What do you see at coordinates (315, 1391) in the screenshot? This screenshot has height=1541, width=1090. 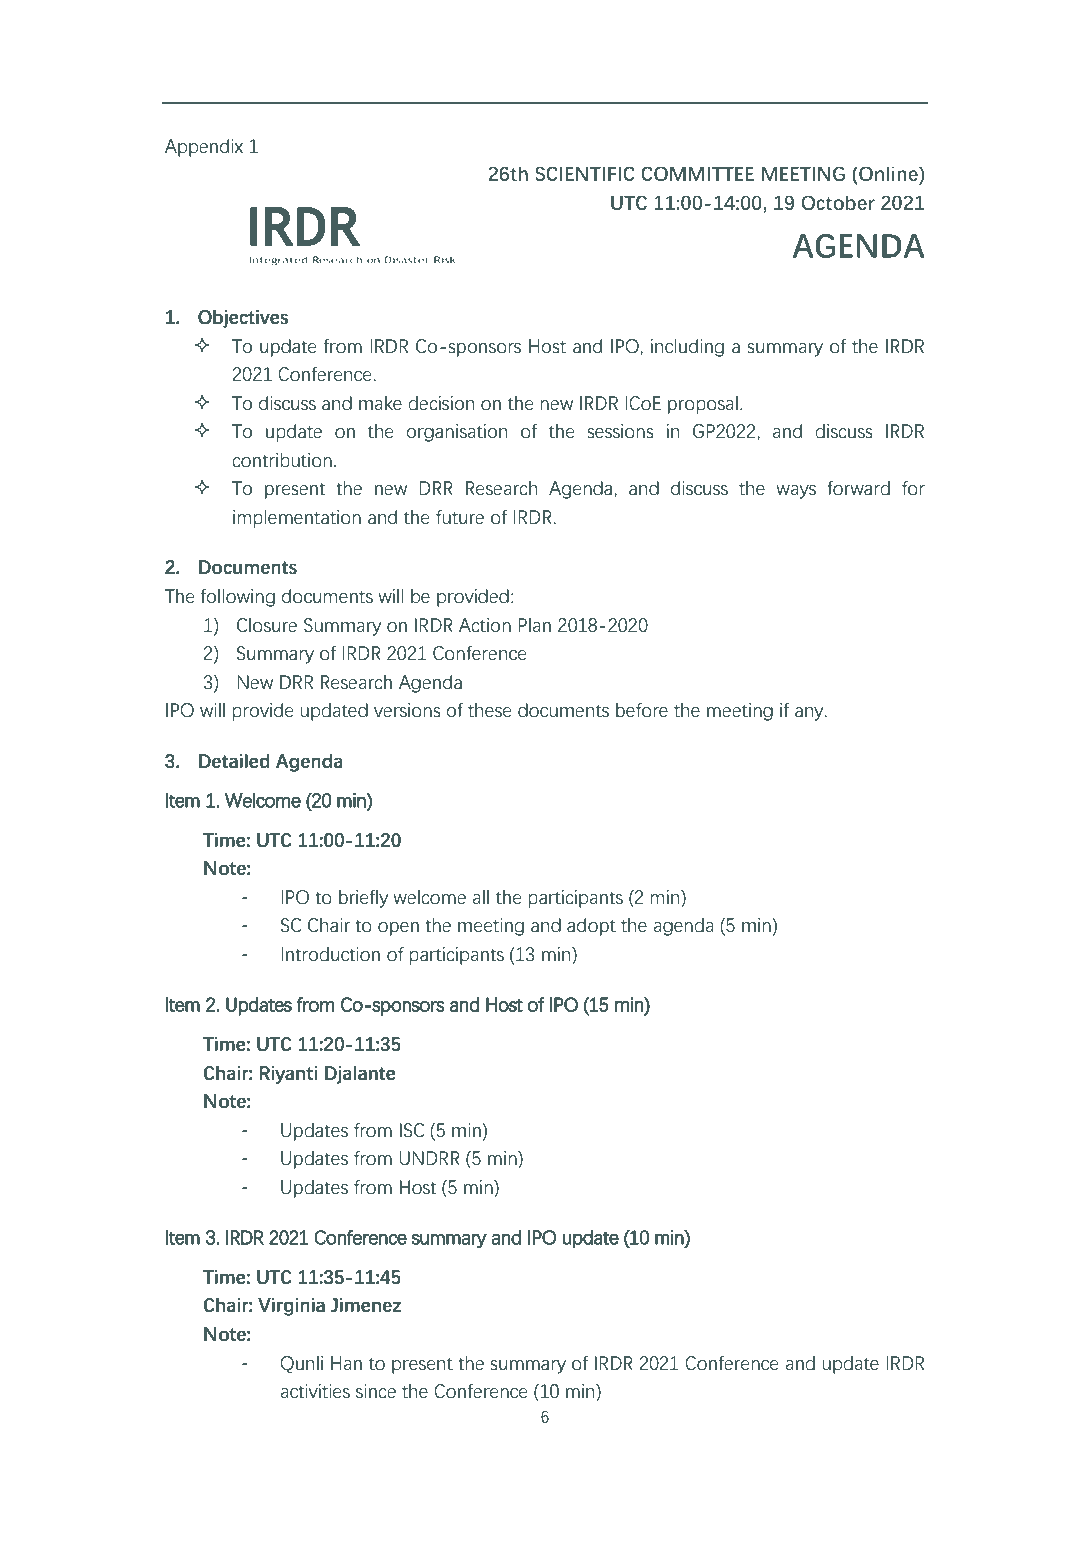 I see `activities` at bounding box center [315, 1391].
